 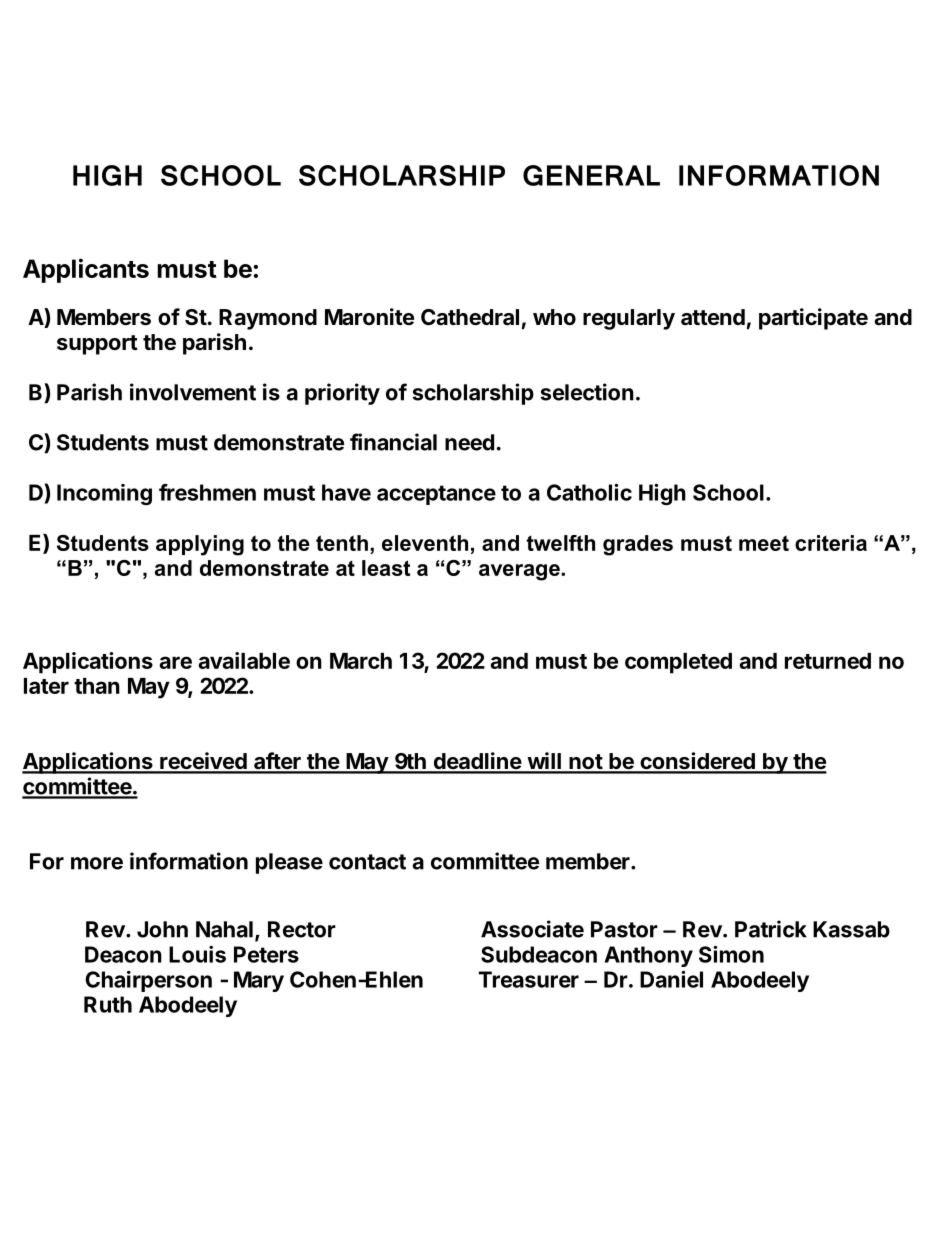 I want to click on GENERAL, so click(x=591, y=175).
